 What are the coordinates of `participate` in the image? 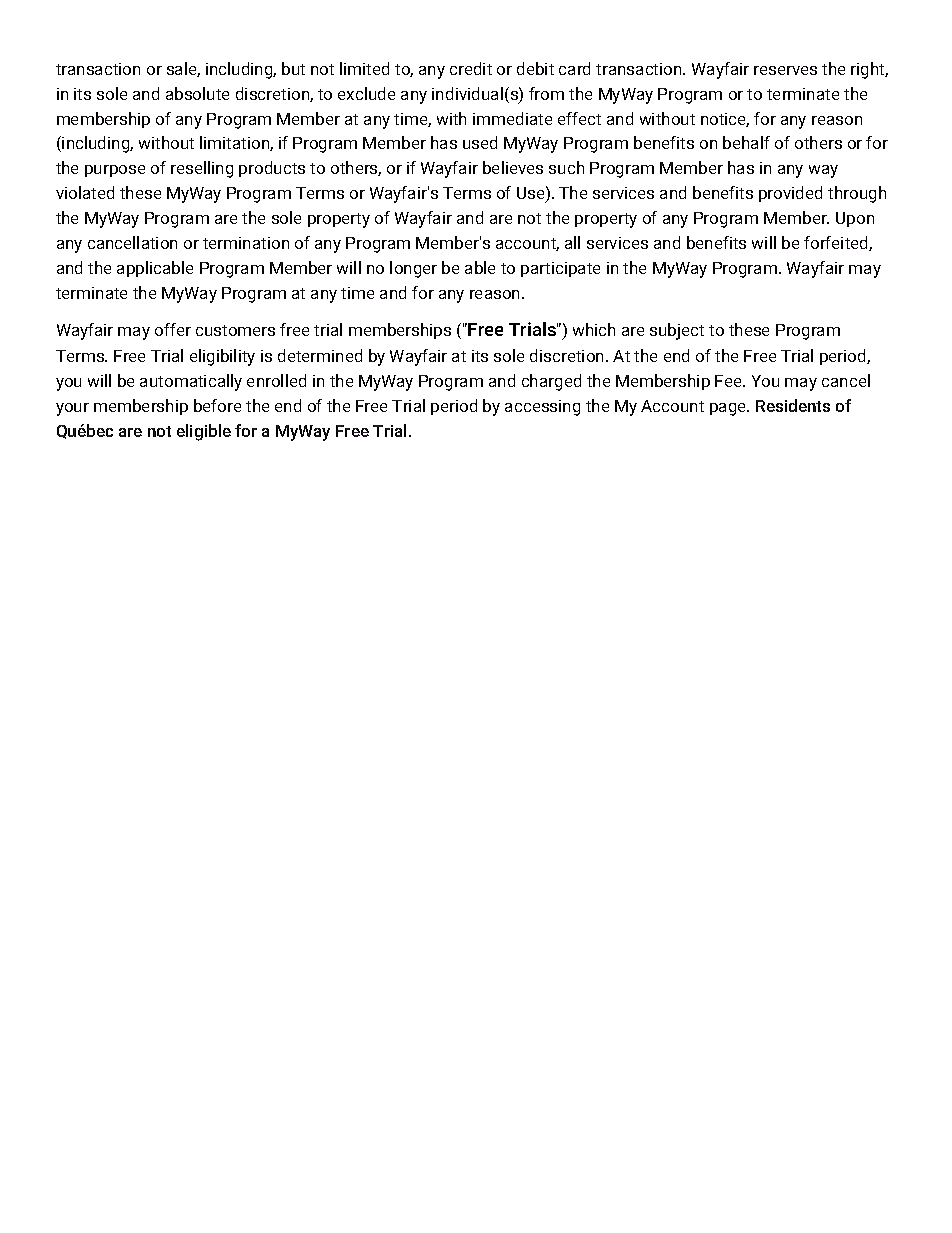 It's located at (560, 269).
